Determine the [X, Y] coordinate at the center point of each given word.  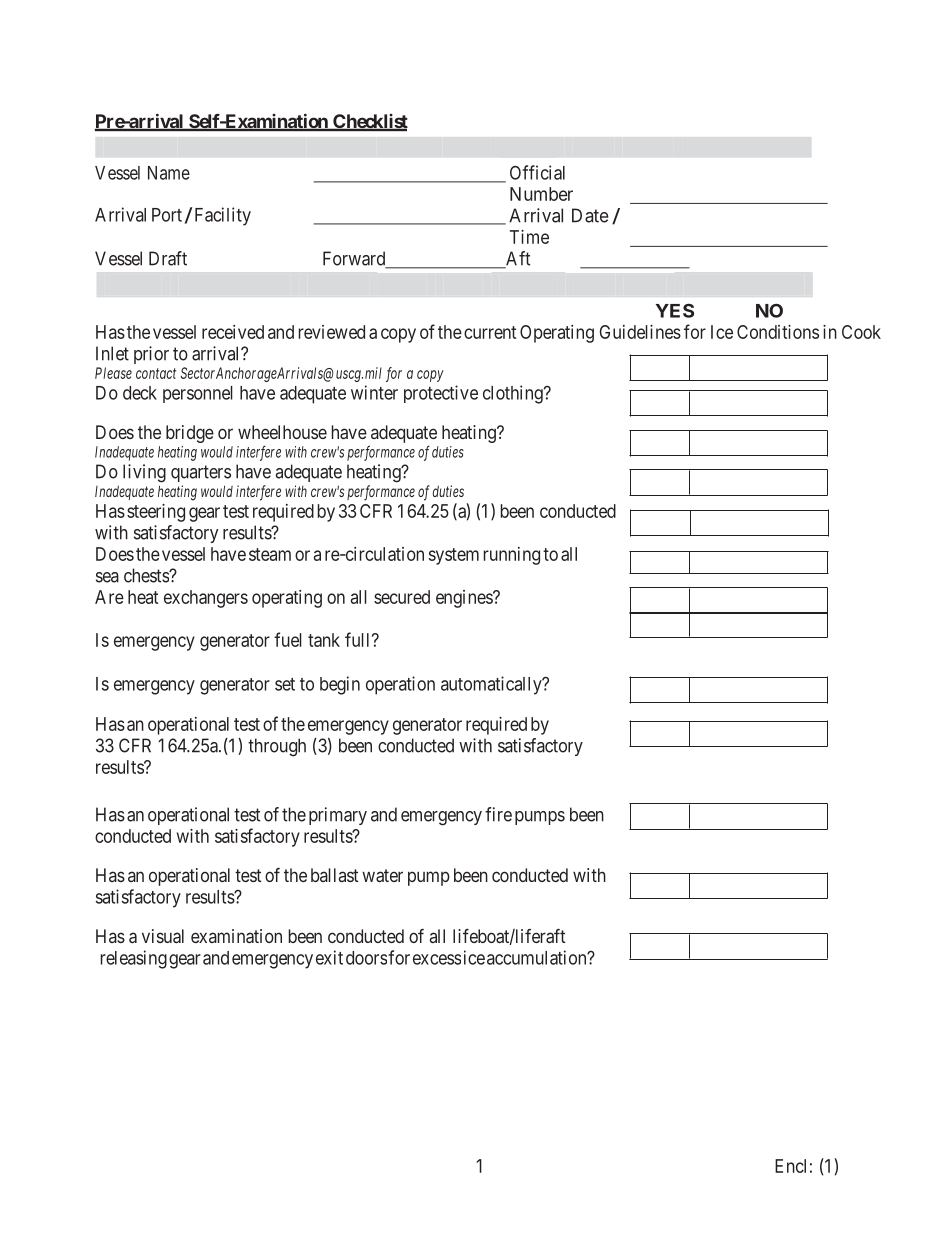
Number [541, 194]
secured [402, 597]
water [382, 875]
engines [465, 599]
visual [163, 936]
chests [147, 575]
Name [169, 173]
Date [590, 215]
